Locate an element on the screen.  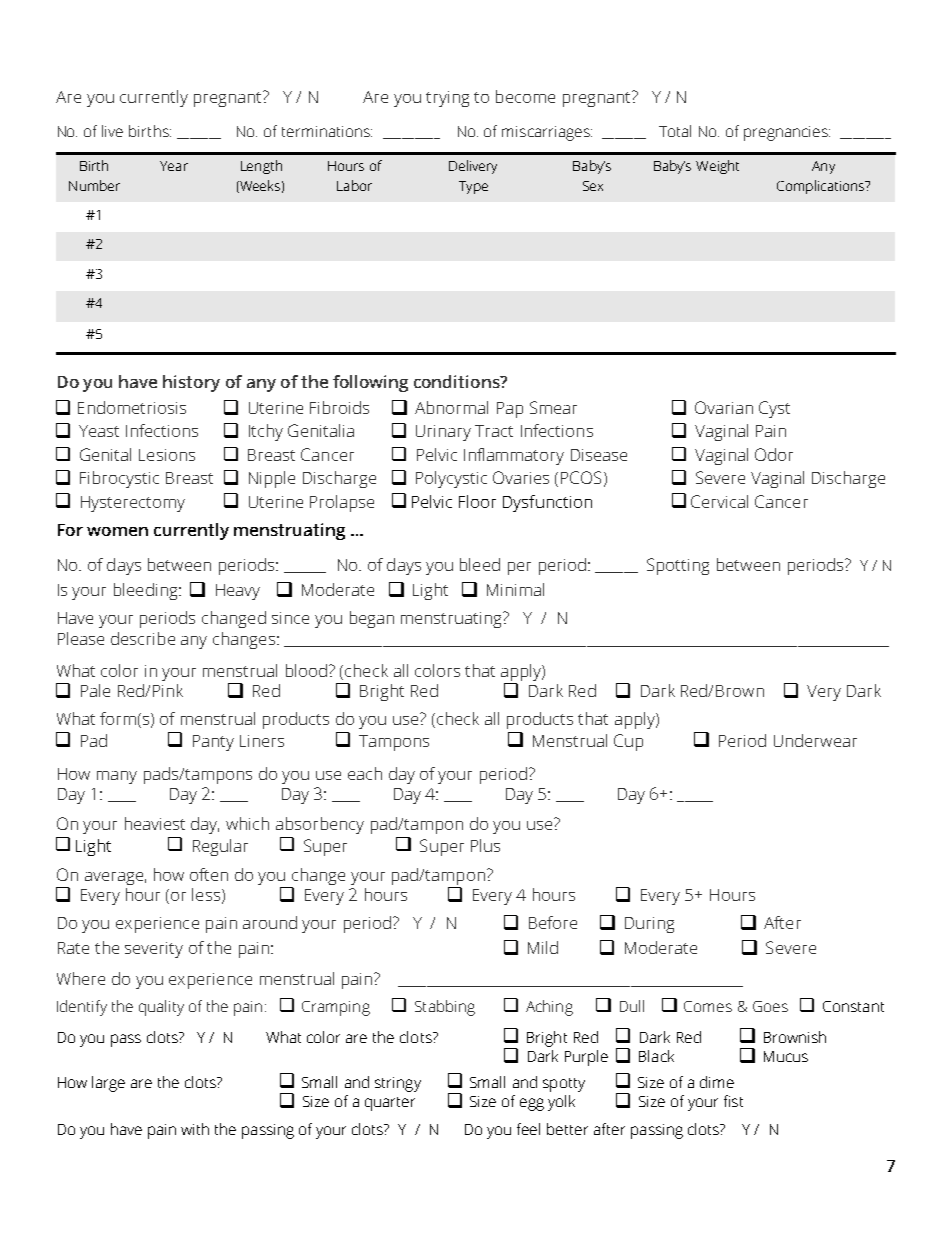
Underwear is located at coordinates (815, 740).
